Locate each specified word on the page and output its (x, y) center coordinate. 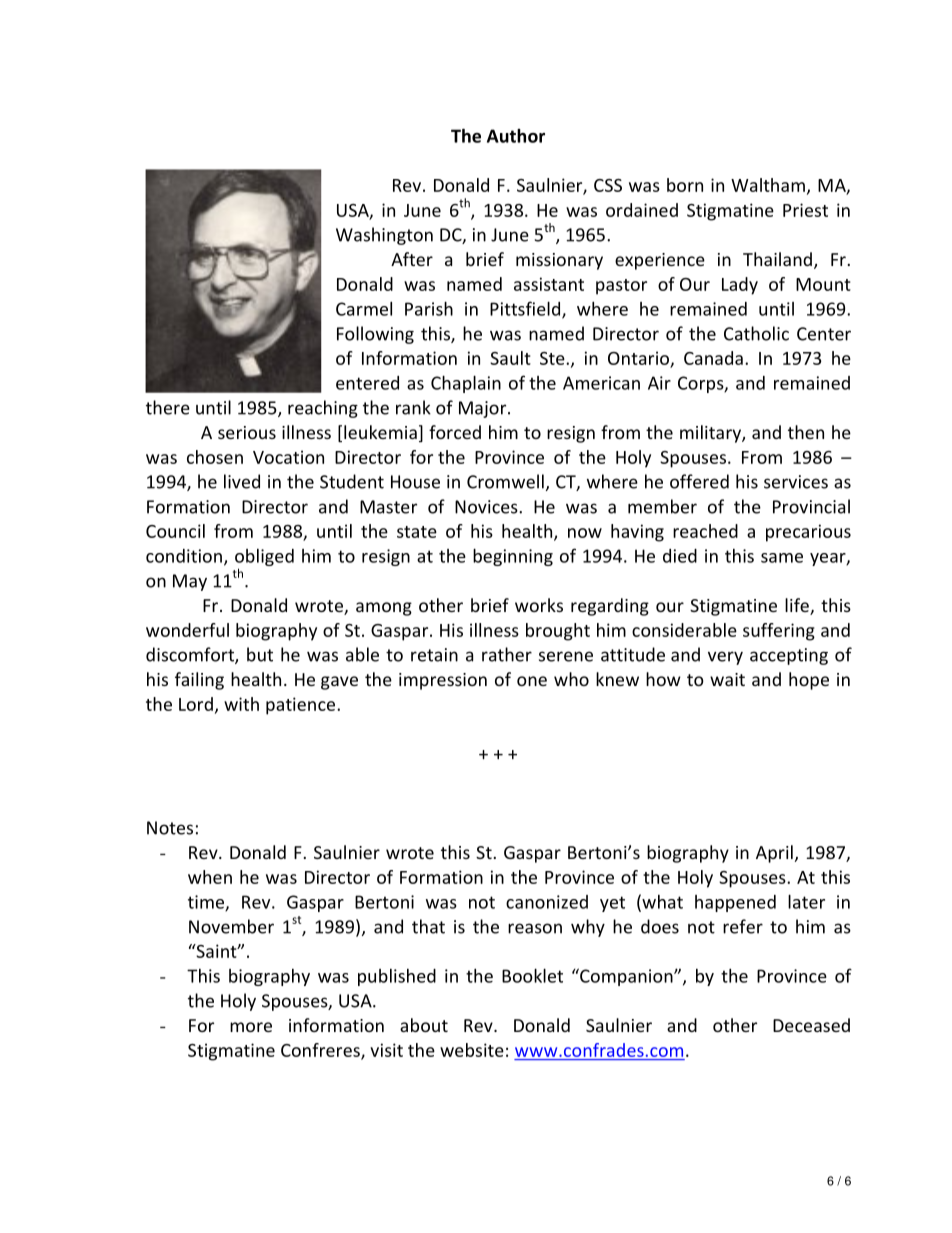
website (472, 1050)
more (251, 1027)
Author (516, 136)
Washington (384, 236)
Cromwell (505, 481)
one (532, 681)
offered (699, 481)
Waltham (768, 185)
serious (247, 432)
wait (727, 679)
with (241, 704)
